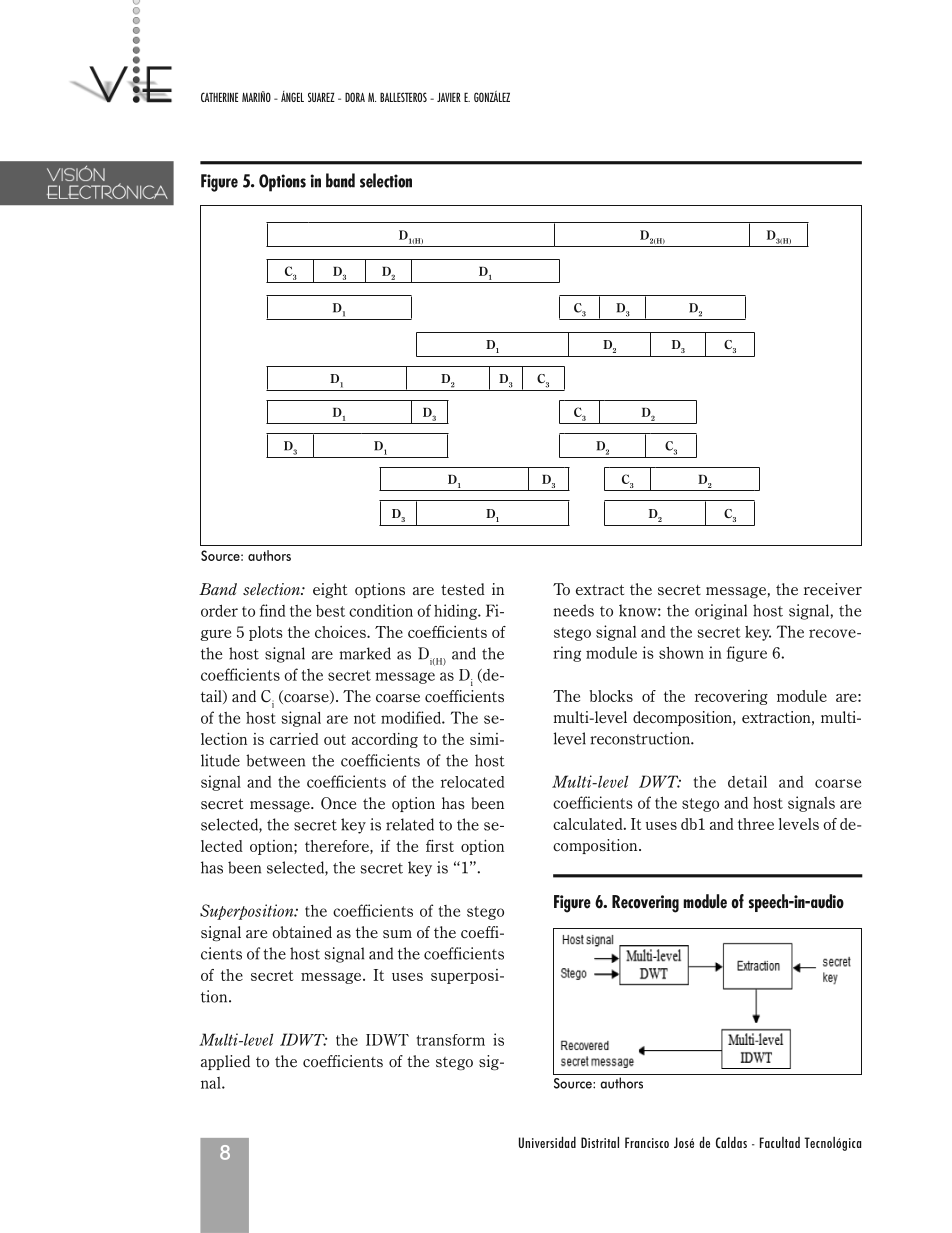 Image resolution: width=952 pixels, height=1233 pixels. Describe the element at coordinates (721, 612) in the screenshot. I see `original` at that location.
